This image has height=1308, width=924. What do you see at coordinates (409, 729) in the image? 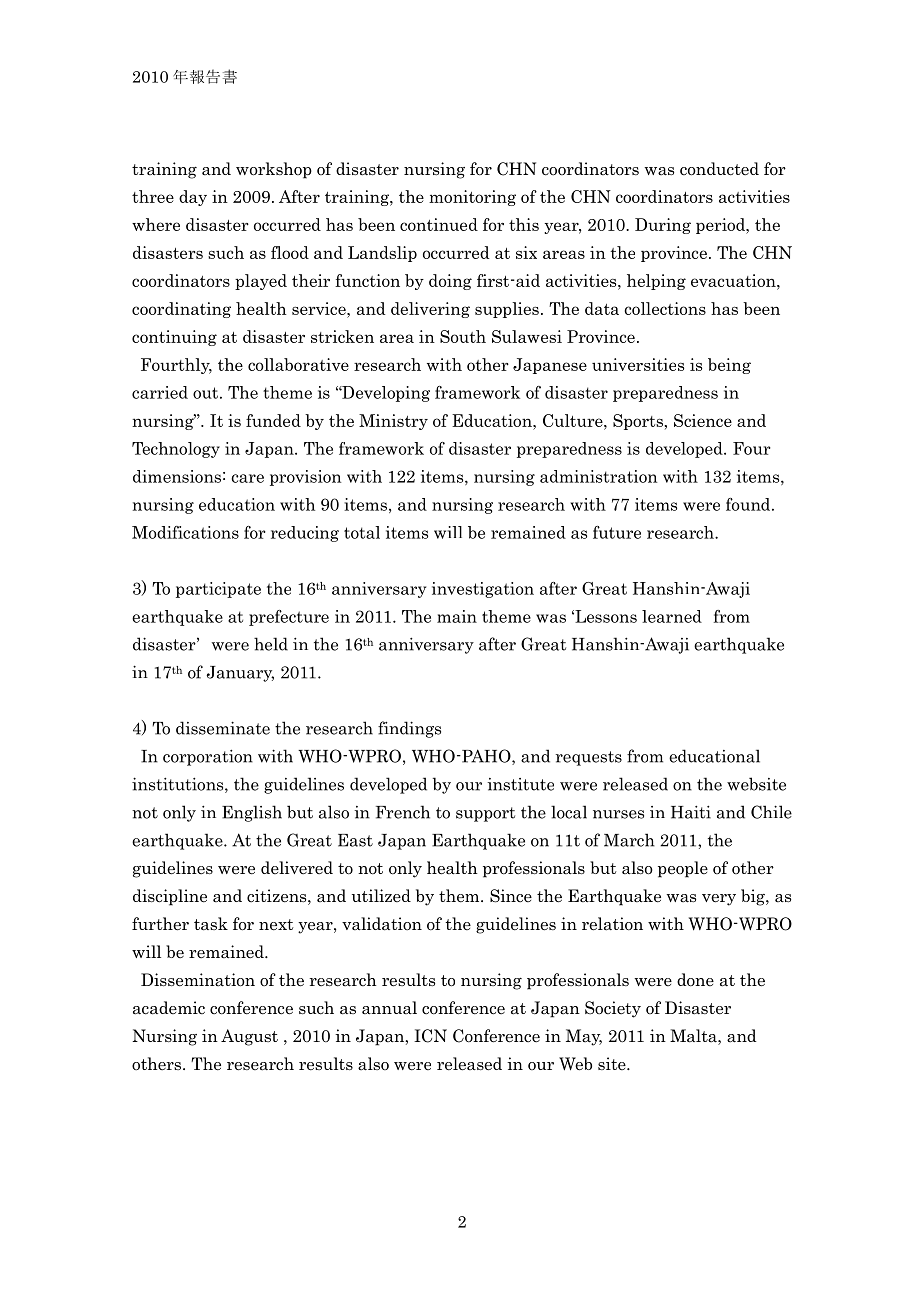
I see `findings` at bounding box center [409, 729].
